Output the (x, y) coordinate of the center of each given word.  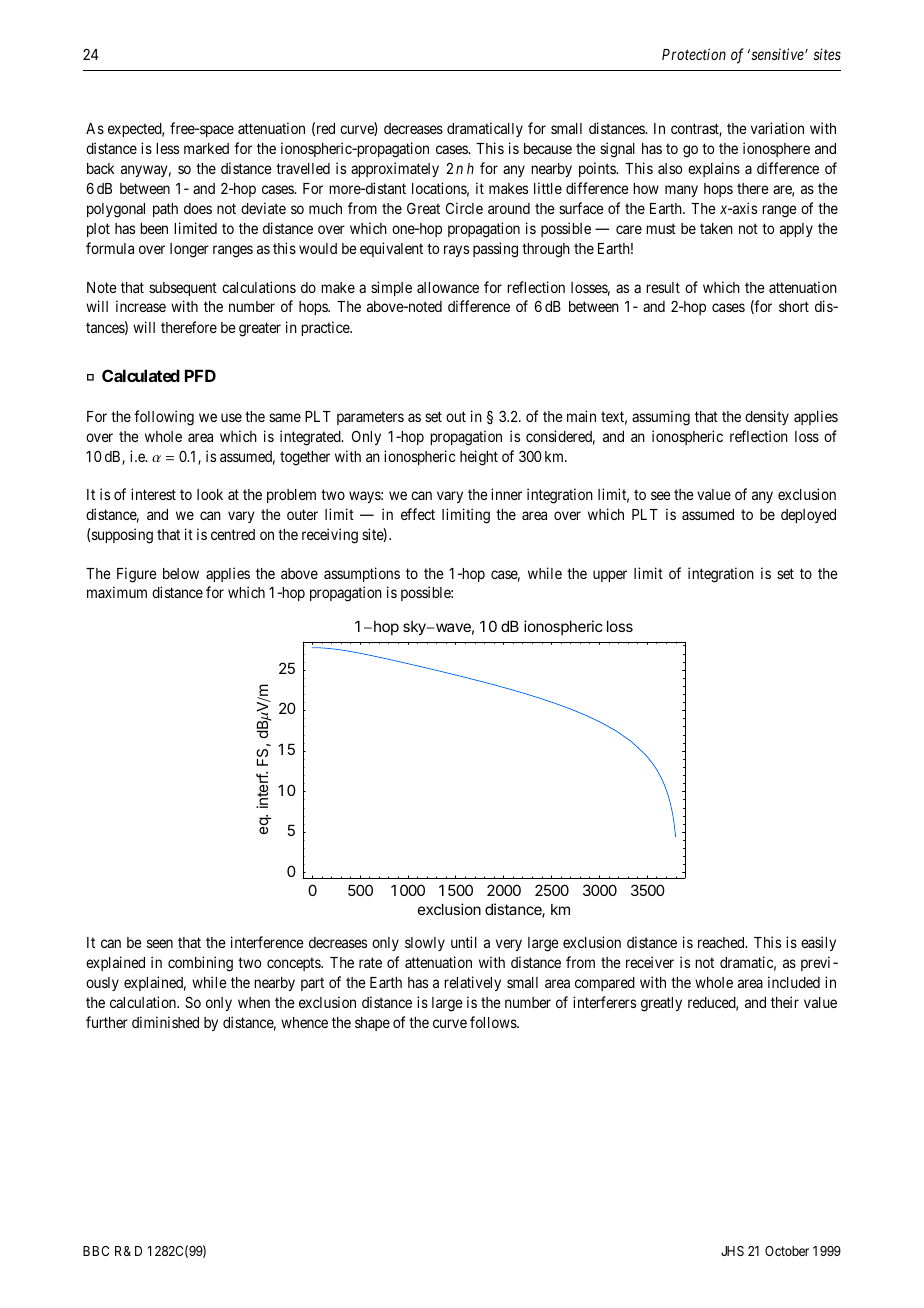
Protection (694, 54)
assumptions (362, 574)
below (181, 573)
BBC (96, 1251)
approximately (395, 169)
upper (610, 576)
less (167, 148)
